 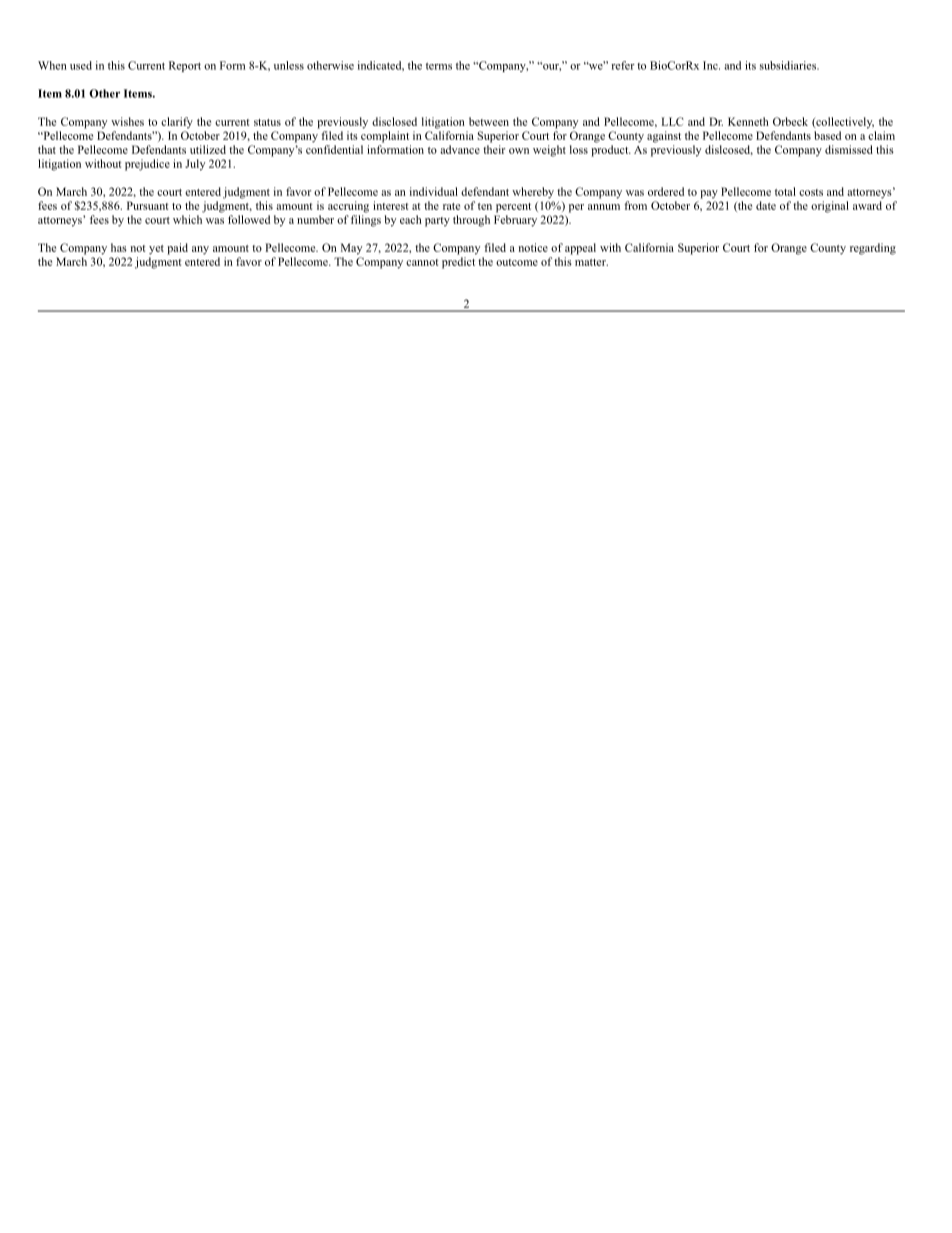 I want to click on prejudice, so click(x=147, y=165).
